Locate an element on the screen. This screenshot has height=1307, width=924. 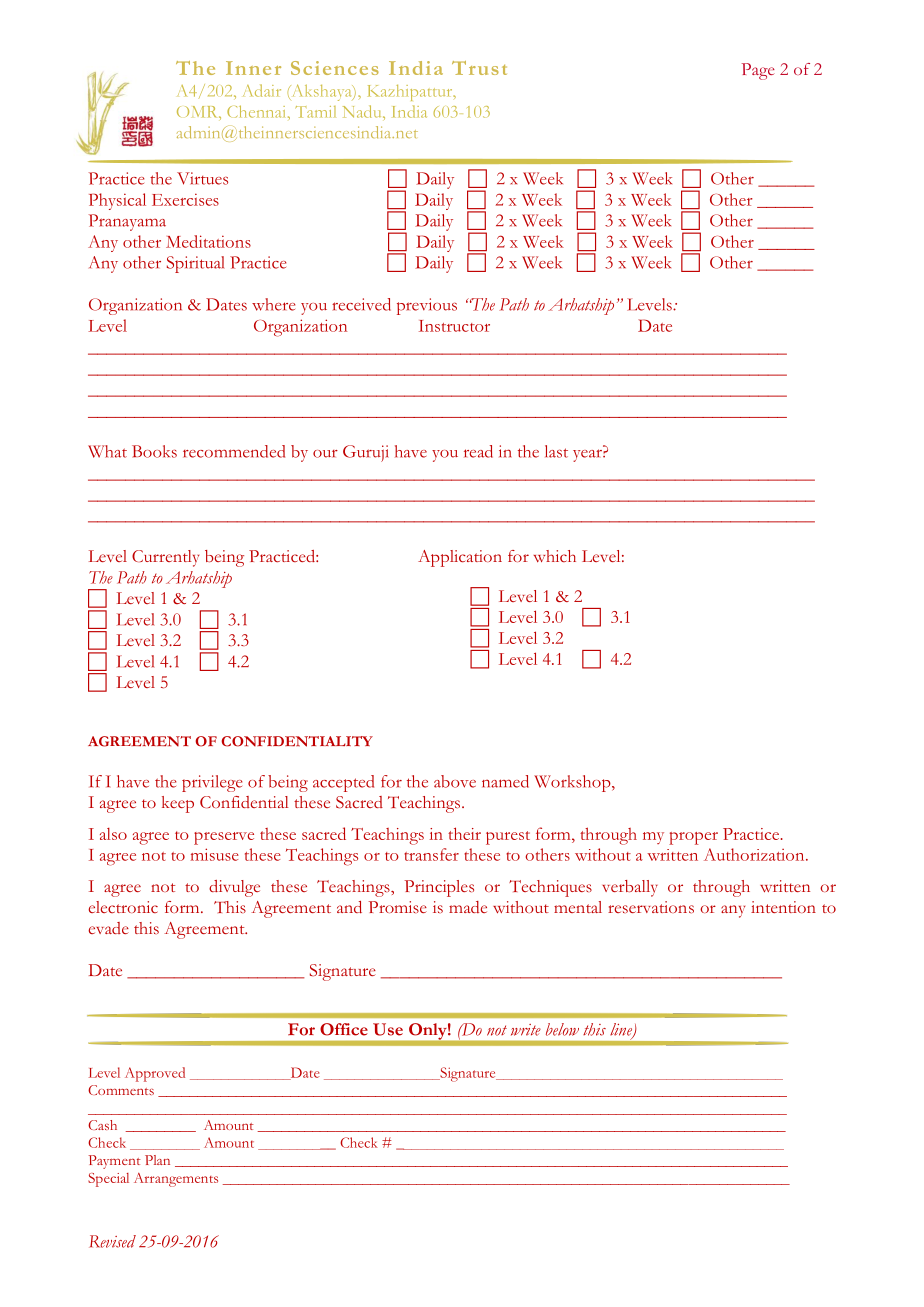
Arrangements is located at coordinates (176, 1180).
